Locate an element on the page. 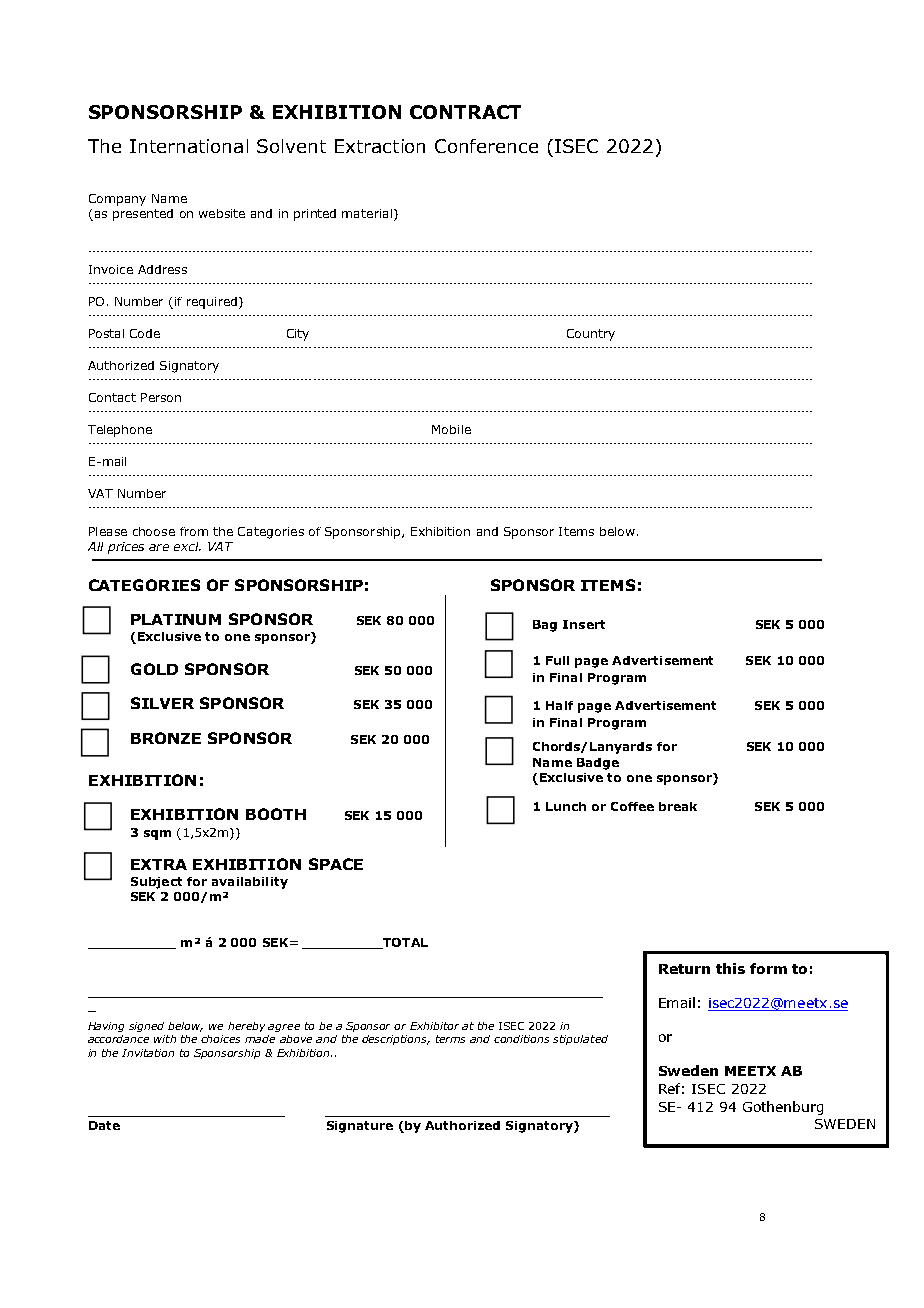  Subject is located at coordinates (156, 883).
